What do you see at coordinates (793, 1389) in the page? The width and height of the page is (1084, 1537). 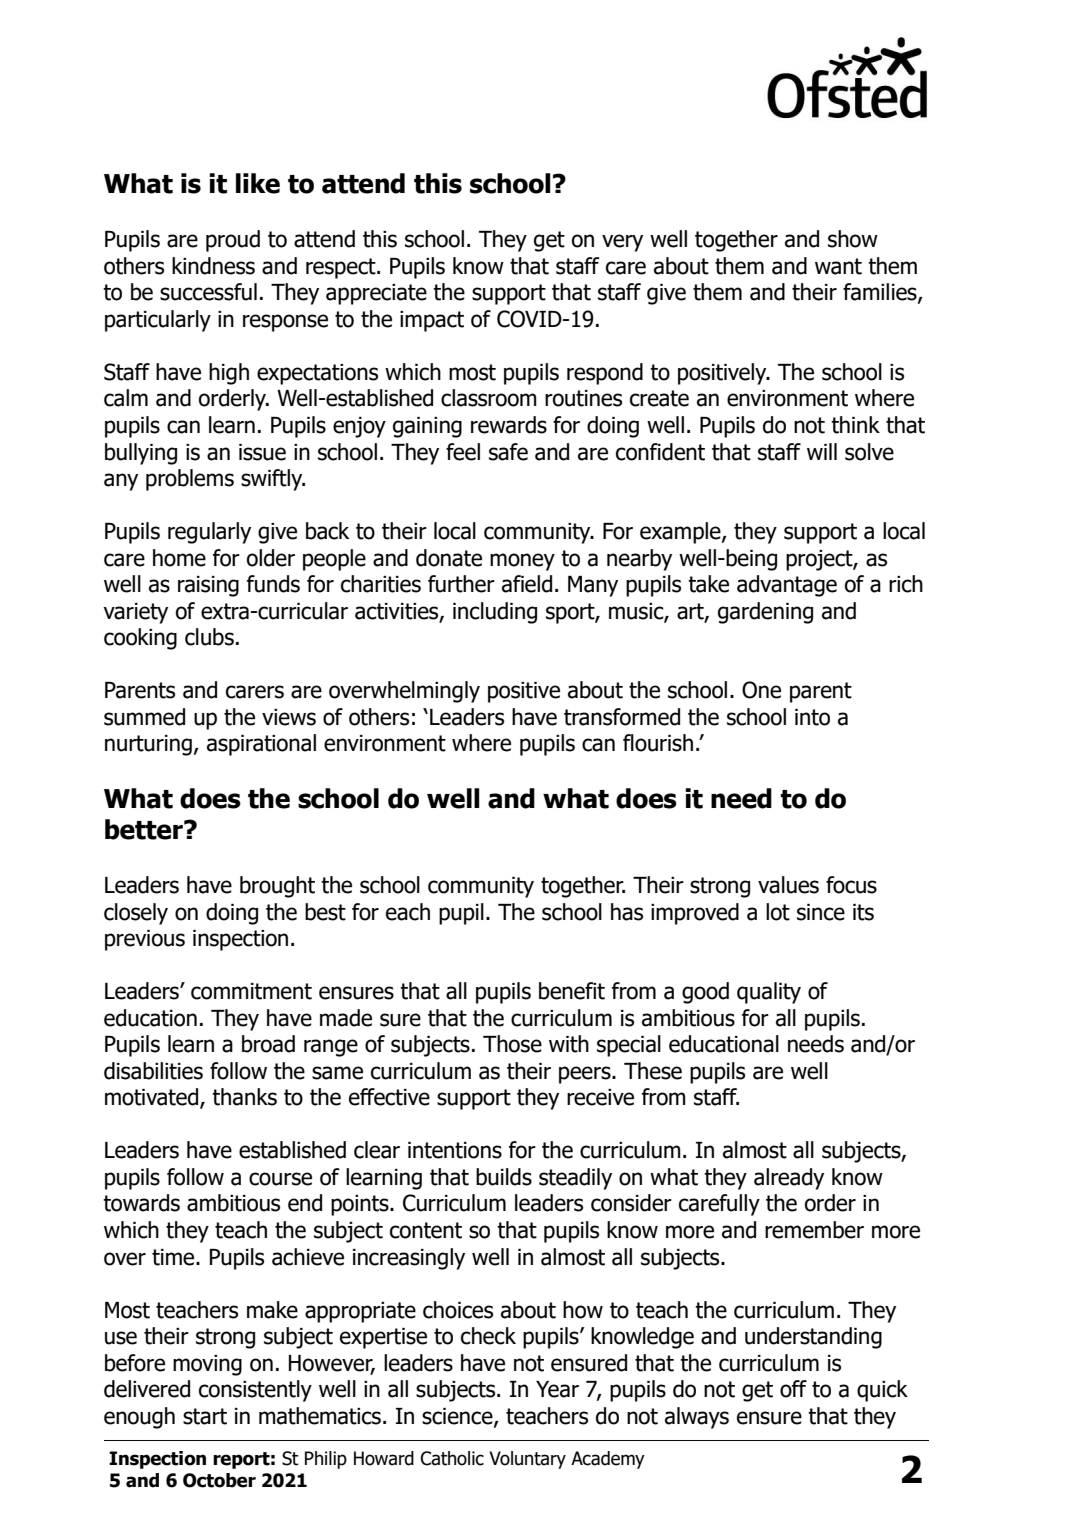 I see `off` at bounding box center [793, 1389].
